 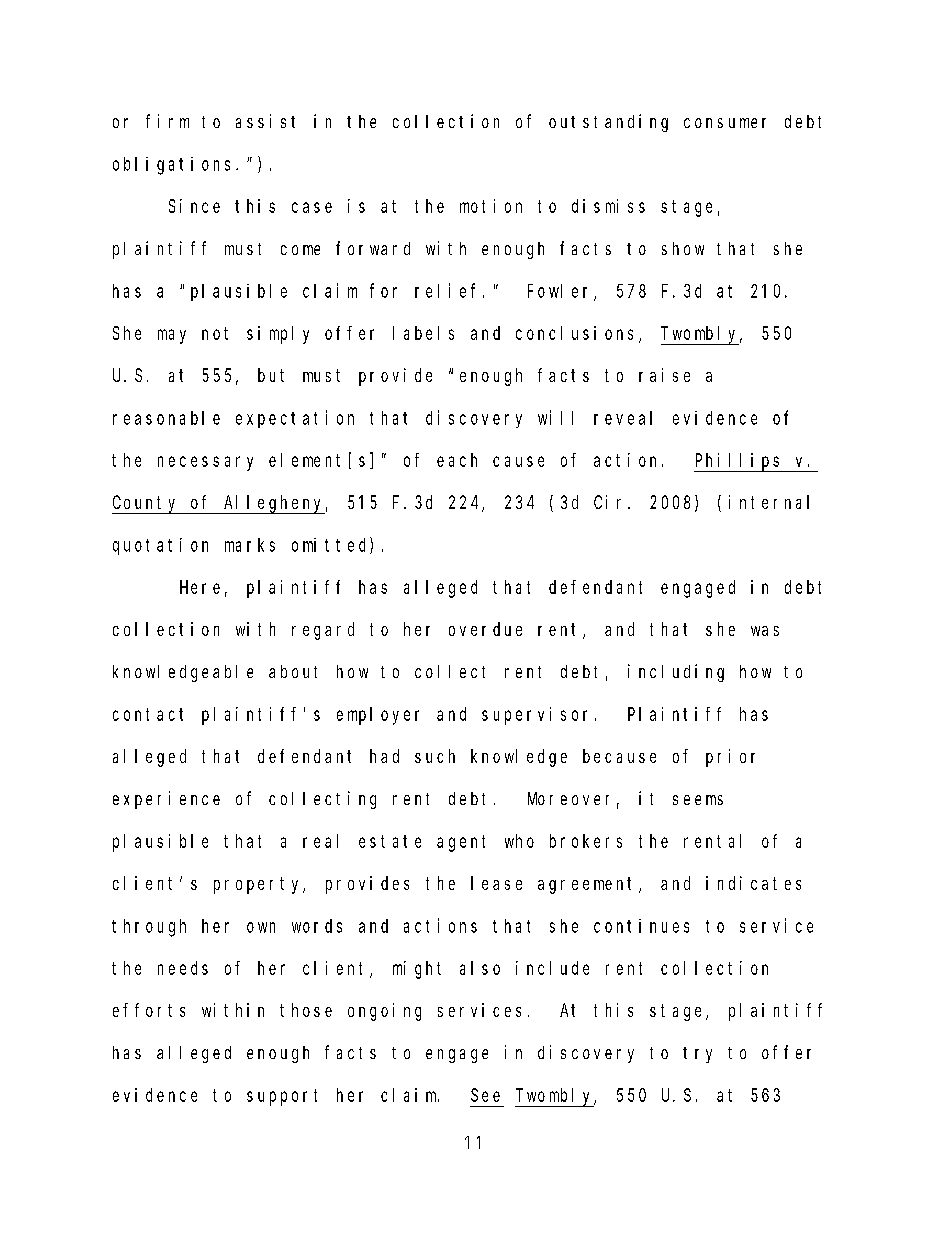 What do you see at coordinates (183, 968) in the screenshot?
I see `needs` at bounding box center [183, 968].
